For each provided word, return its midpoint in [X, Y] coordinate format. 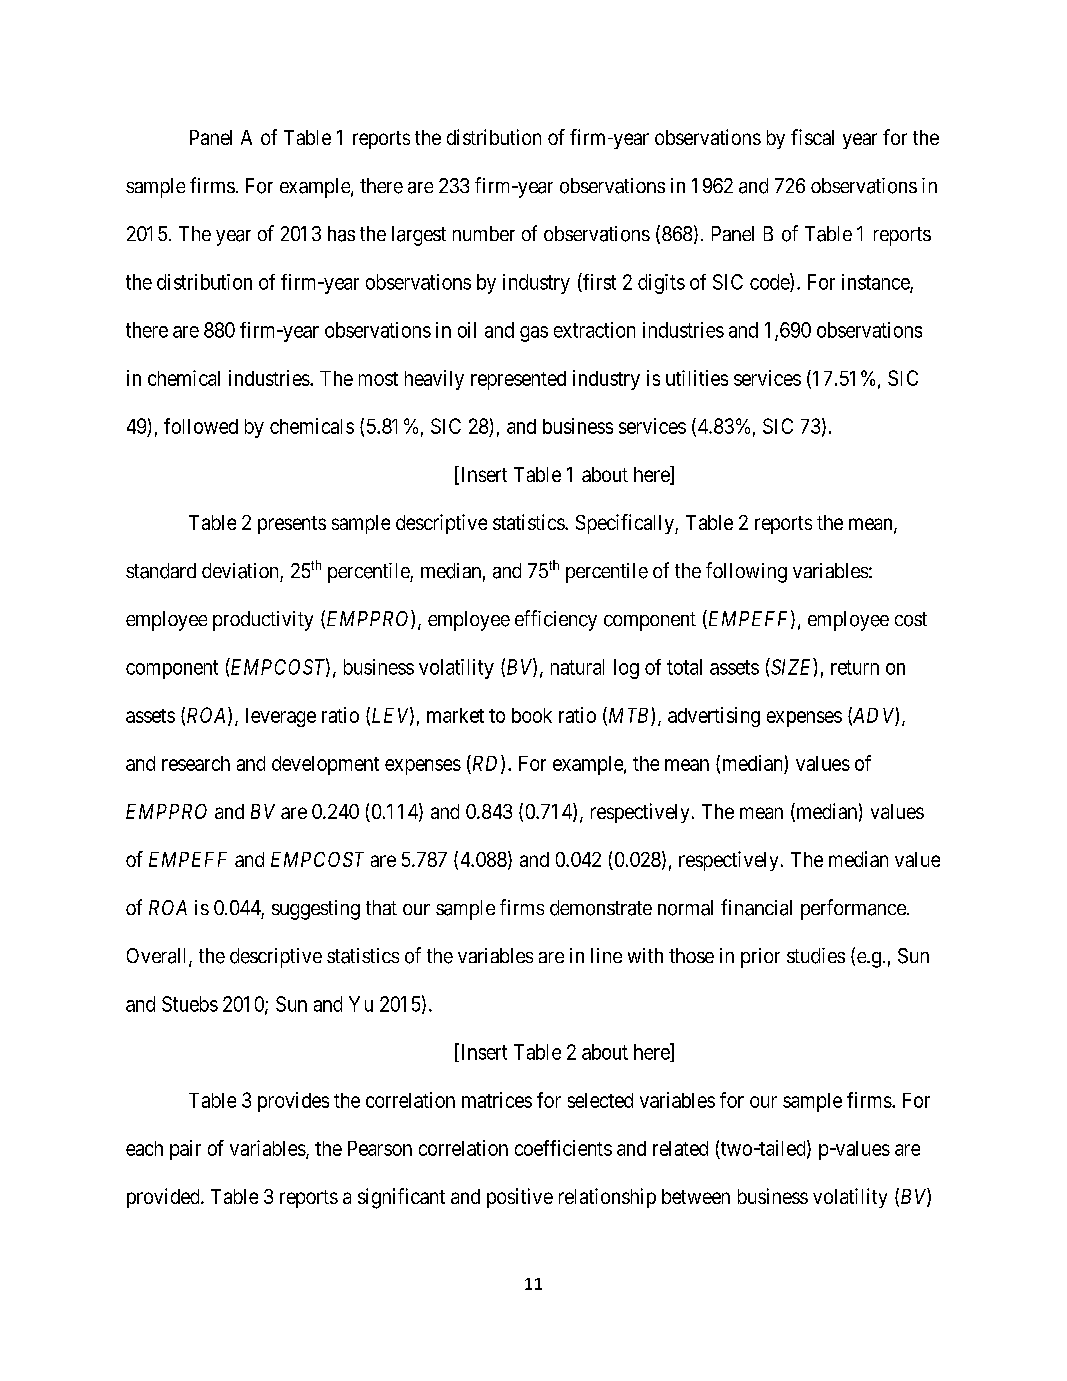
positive [520, 1198]
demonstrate [601, 908]
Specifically [626, 524]
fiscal [812, 137]
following [746, 572]
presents [292, 525]
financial [756, 907]
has [341, 234]
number [484, 233]
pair [185, 1150]
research [196, 763]
